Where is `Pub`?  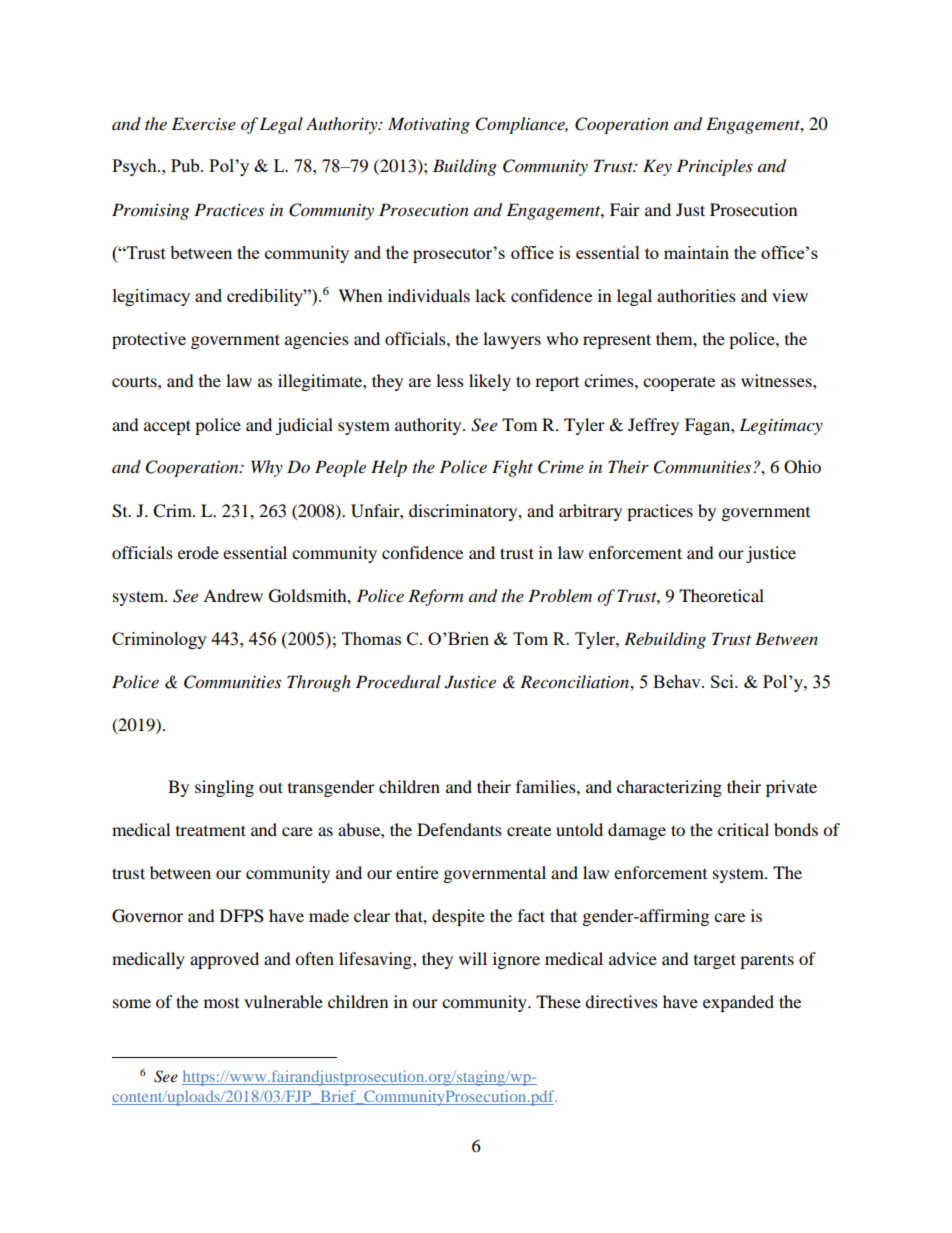 Pub is located at coordinates (186, 165).
